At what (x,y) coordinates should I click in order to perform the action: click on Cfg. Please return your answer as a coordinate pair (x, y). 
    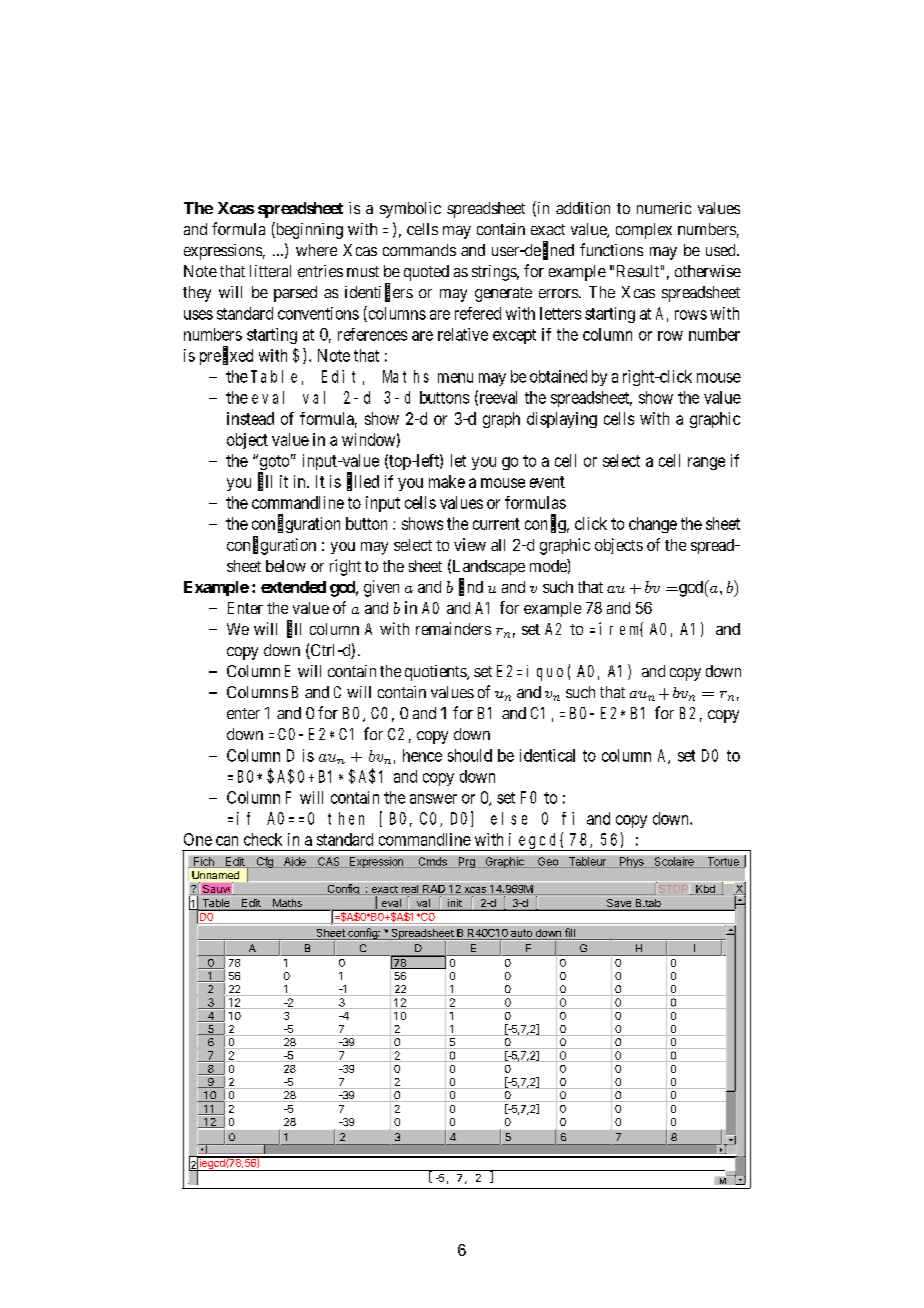
    Looking at the image, I should click on (264, 862).
